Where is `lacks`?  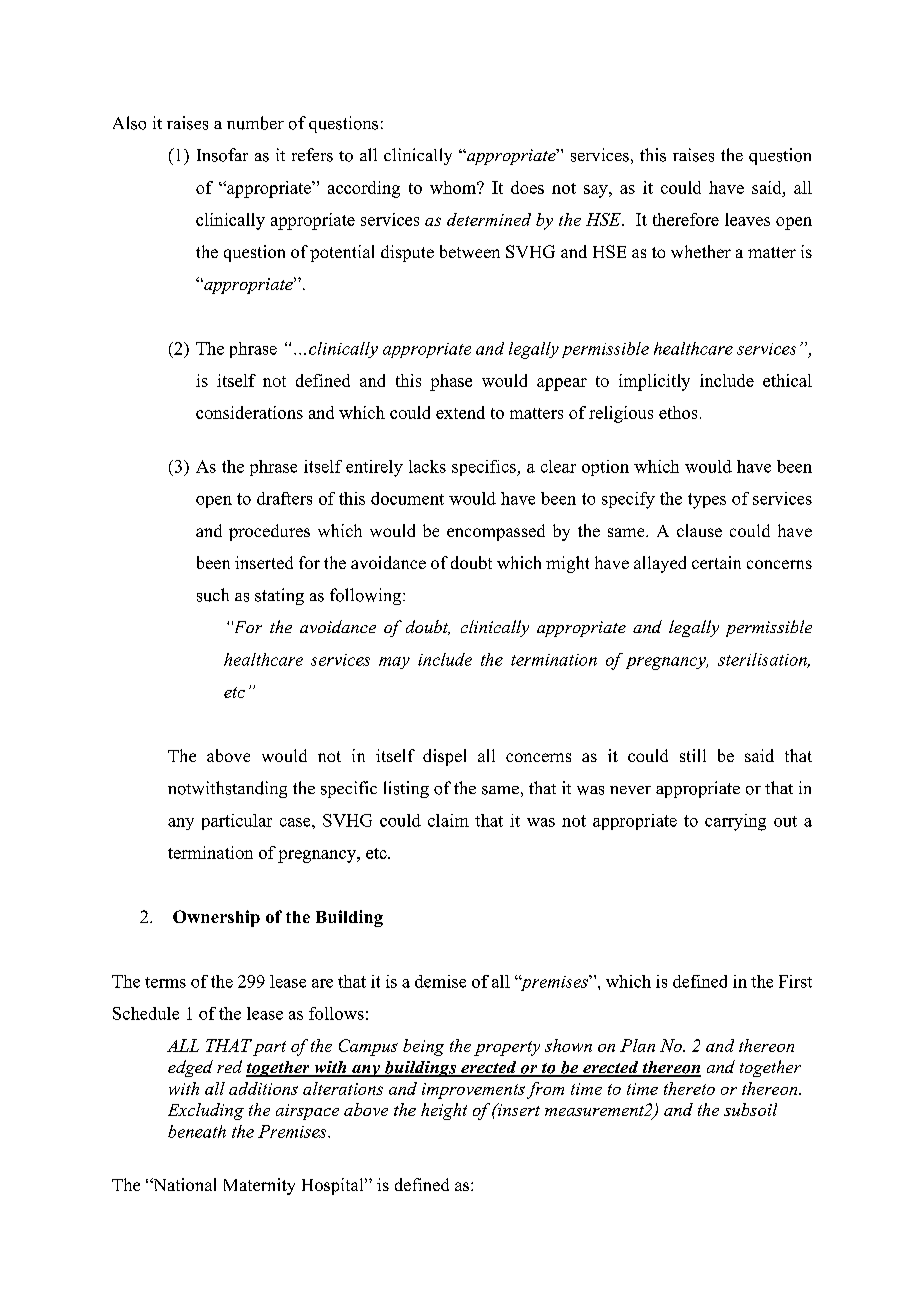
lacks is located at coordinates (427, 466).
